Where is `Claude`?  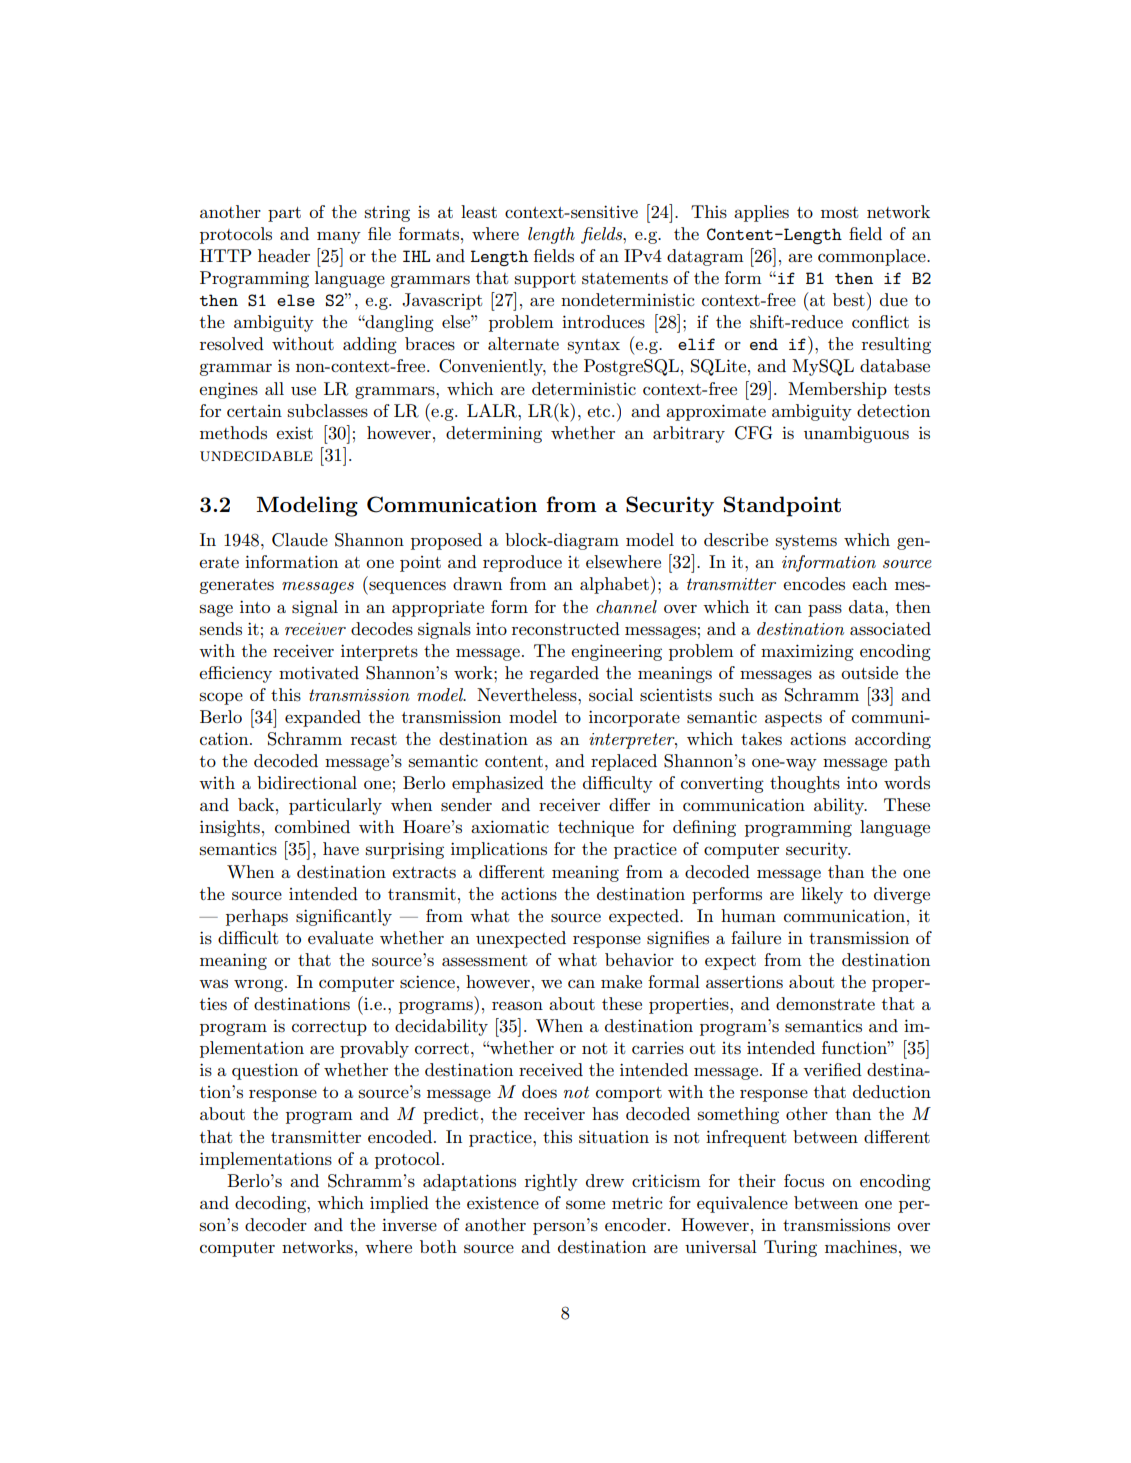
Claude is located at coordinates (300, 540).
